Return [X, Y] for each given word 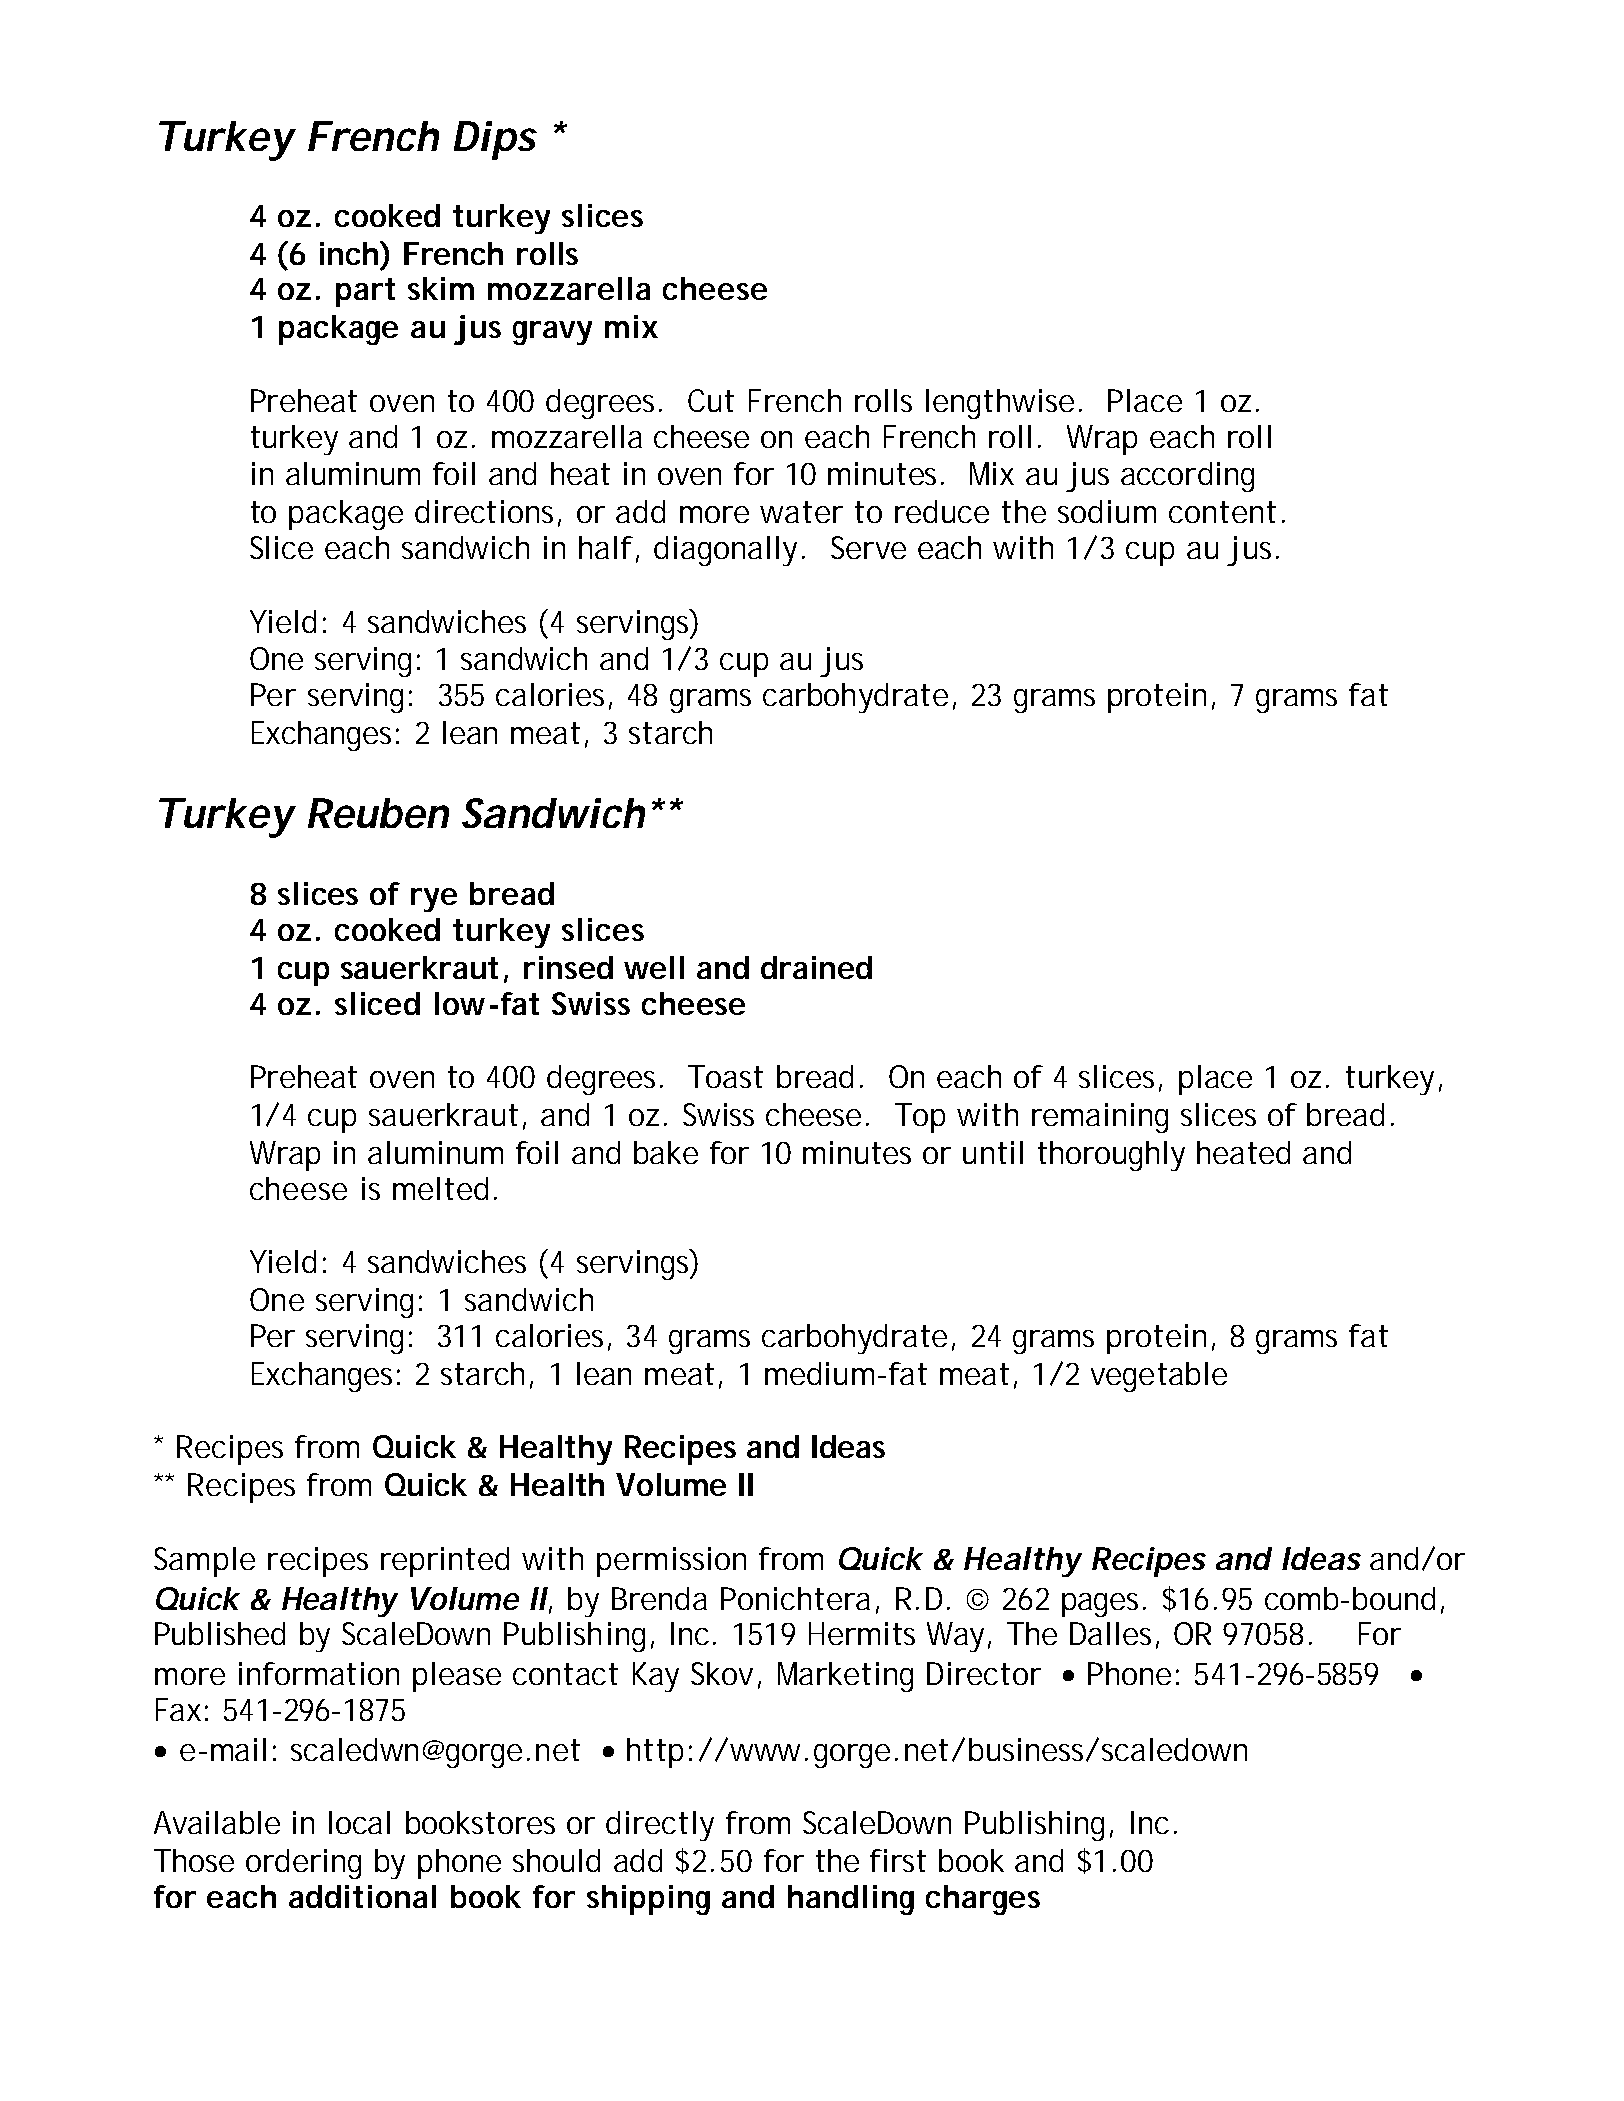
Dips [495, 140]
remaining [1100, 1118]
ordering [303, 1864]
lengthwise [1000, 404]
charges [983, 1900]
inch [350, 253]
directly [660, 1826]
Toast [725, 1076]
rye [434, 900]
